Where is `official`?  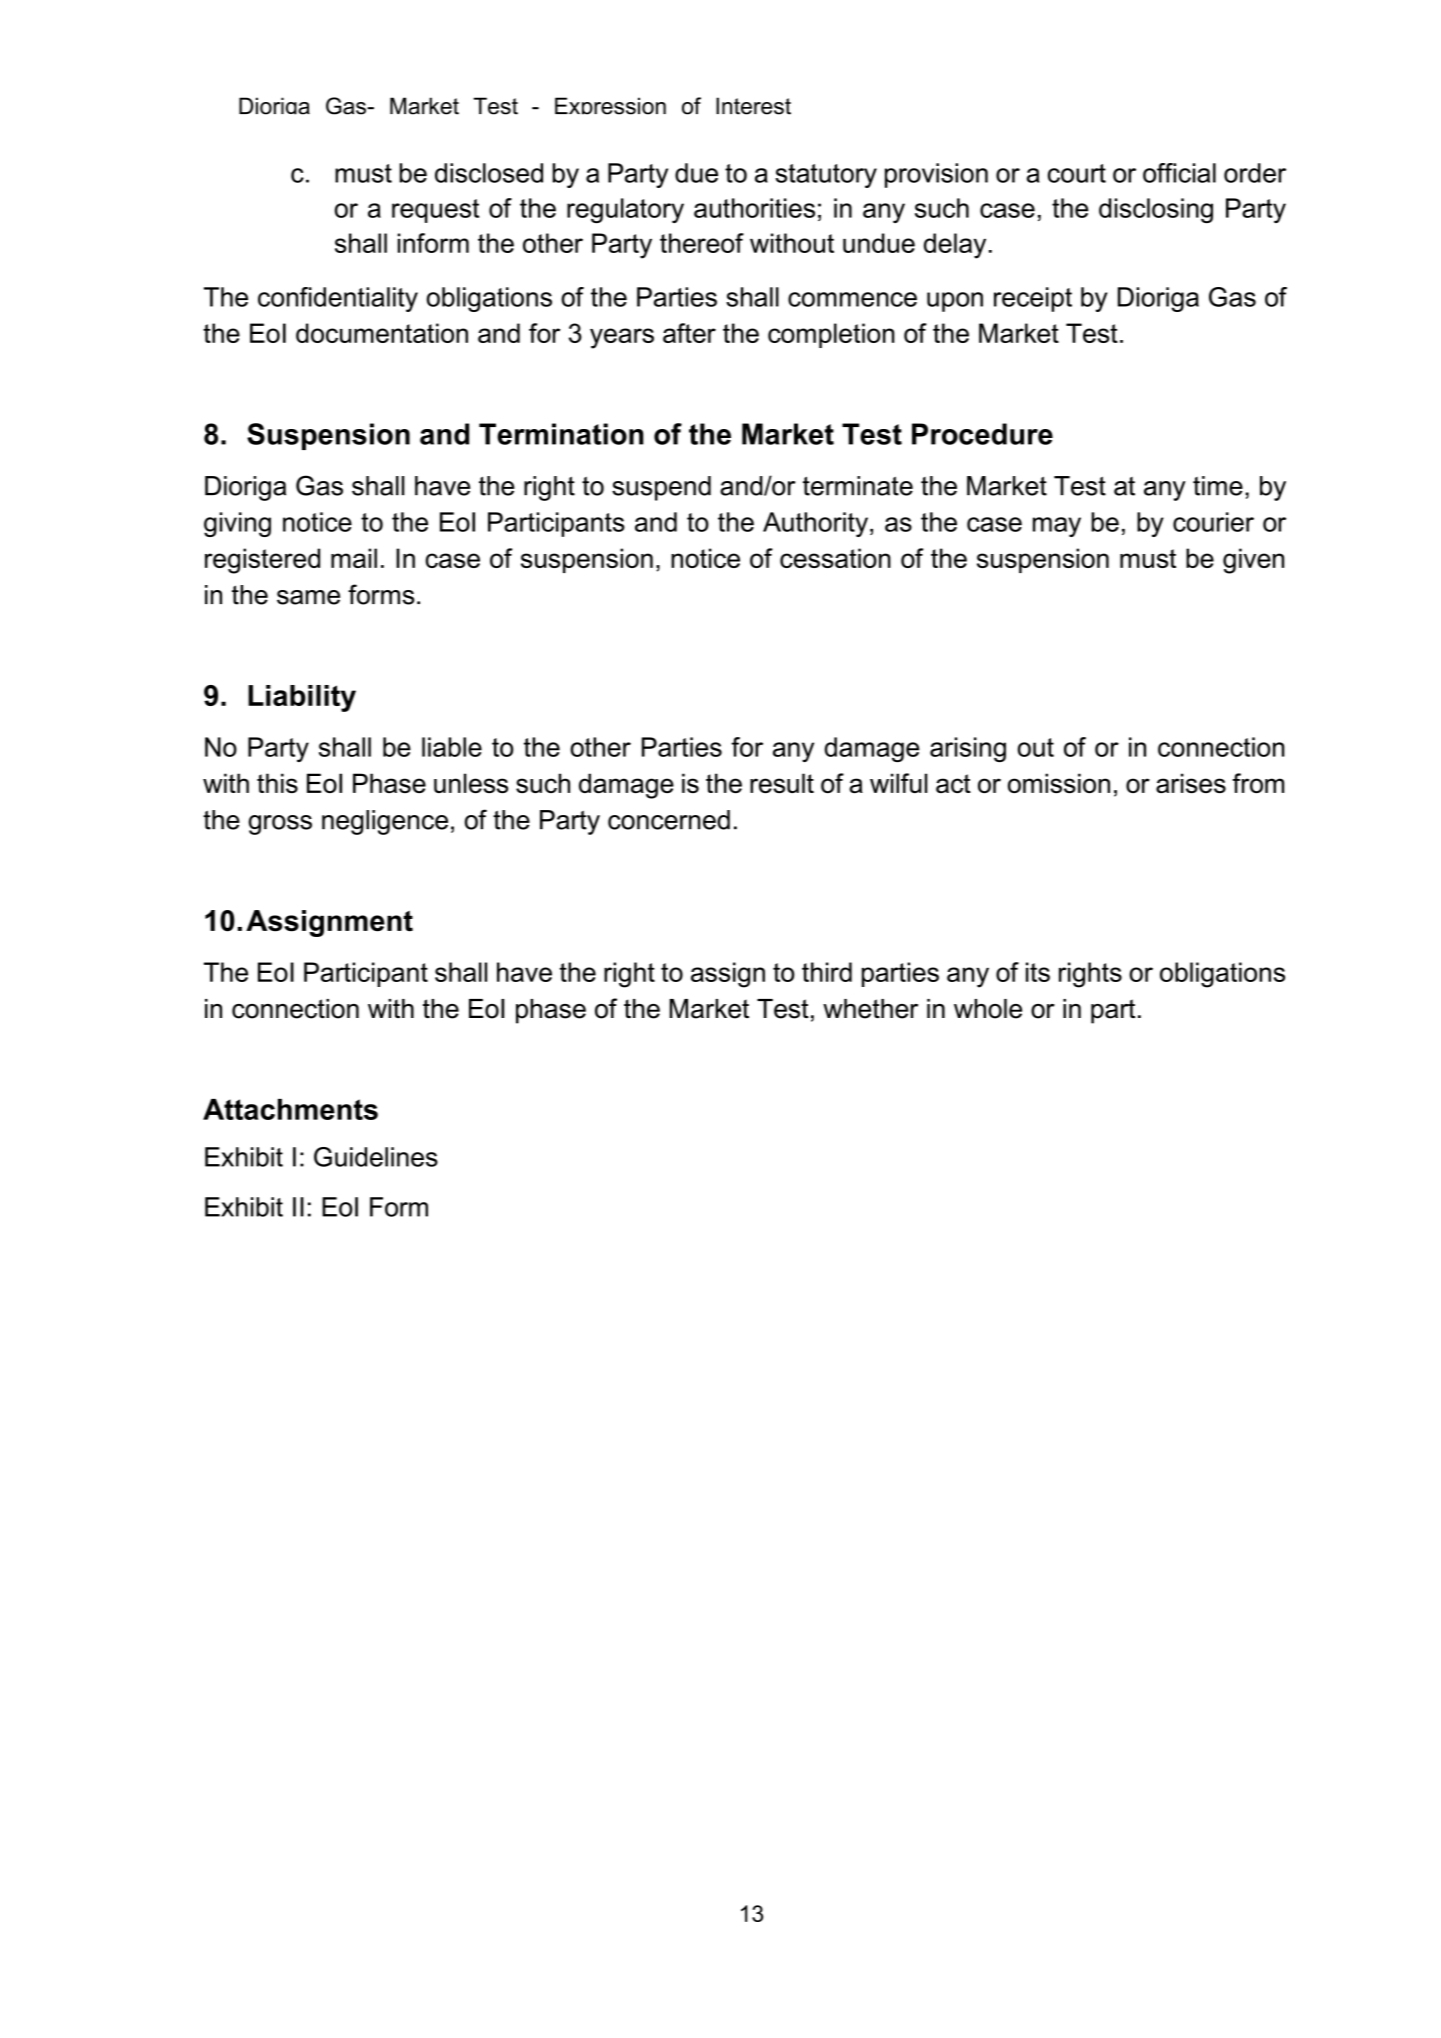
official is located at coordinates (1179, 173).
